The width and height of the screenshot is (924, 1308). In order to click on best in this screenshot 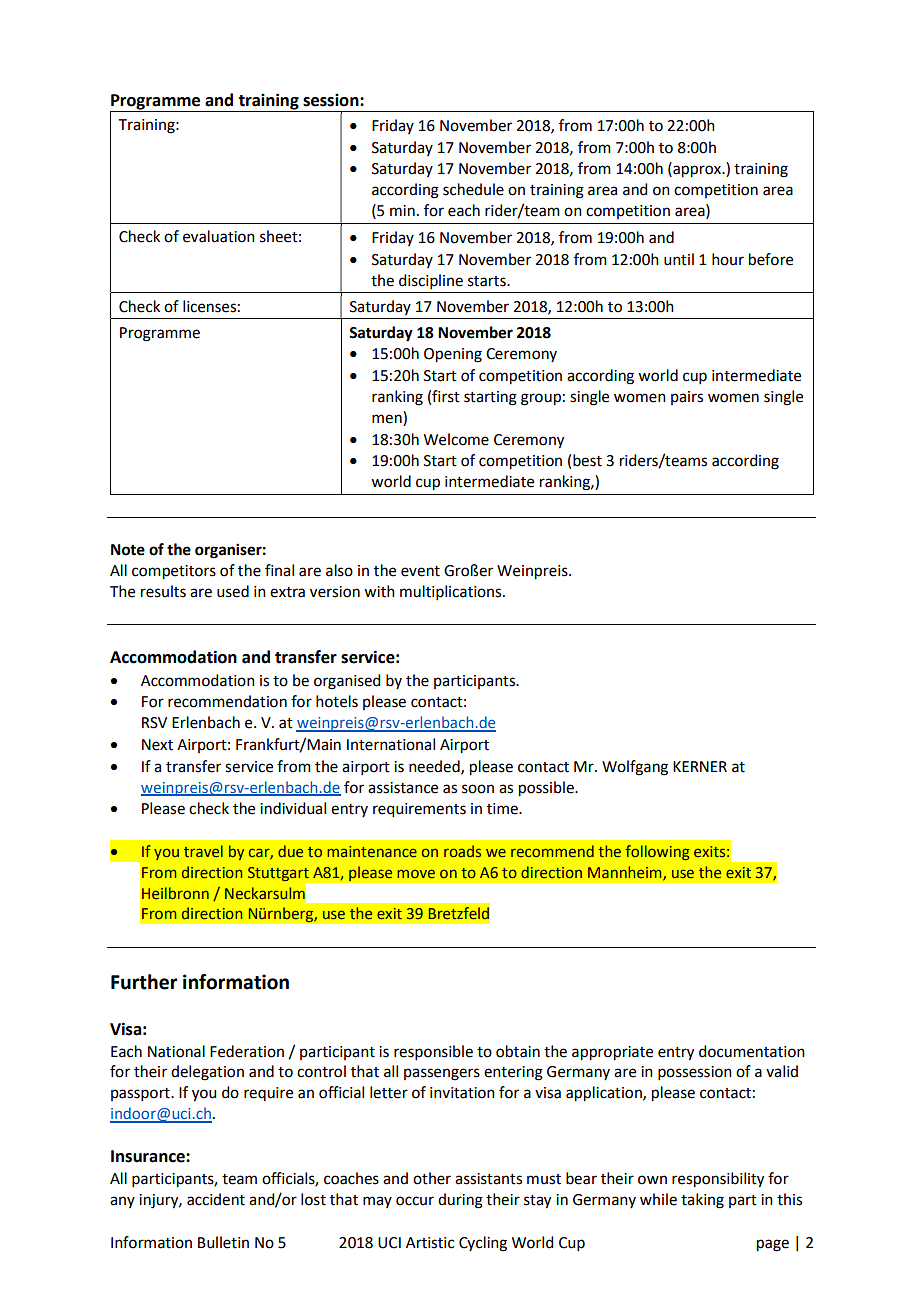, I will do `click(587, 460)`.
